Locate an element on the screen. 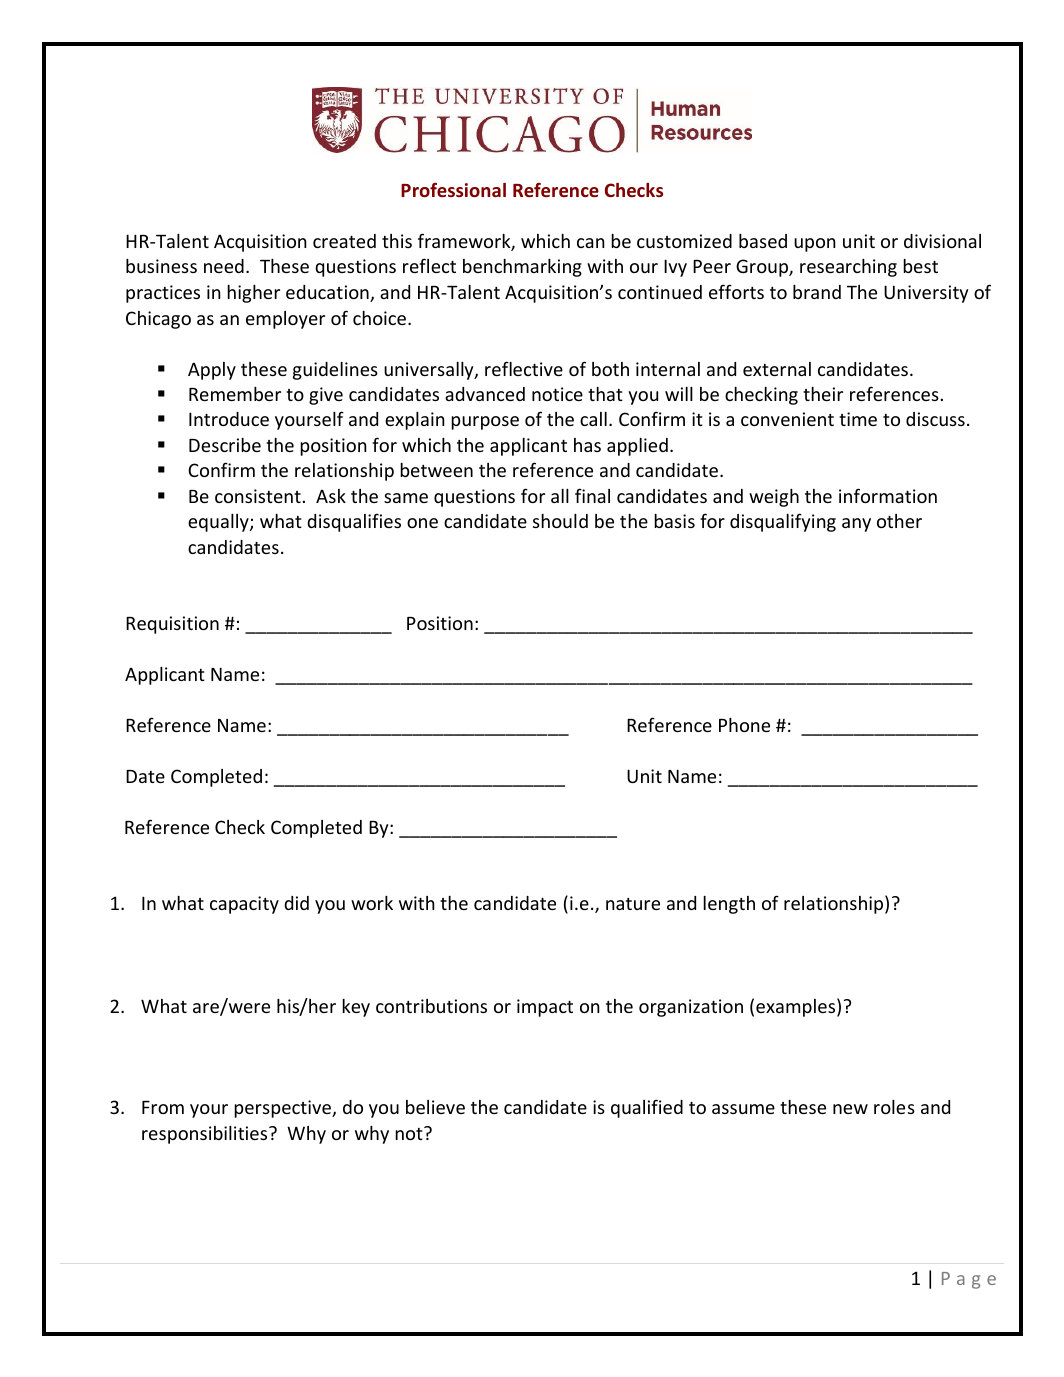 This screenshot has width=1064, height=1377. Describe is located at coordinates (225, 445).
